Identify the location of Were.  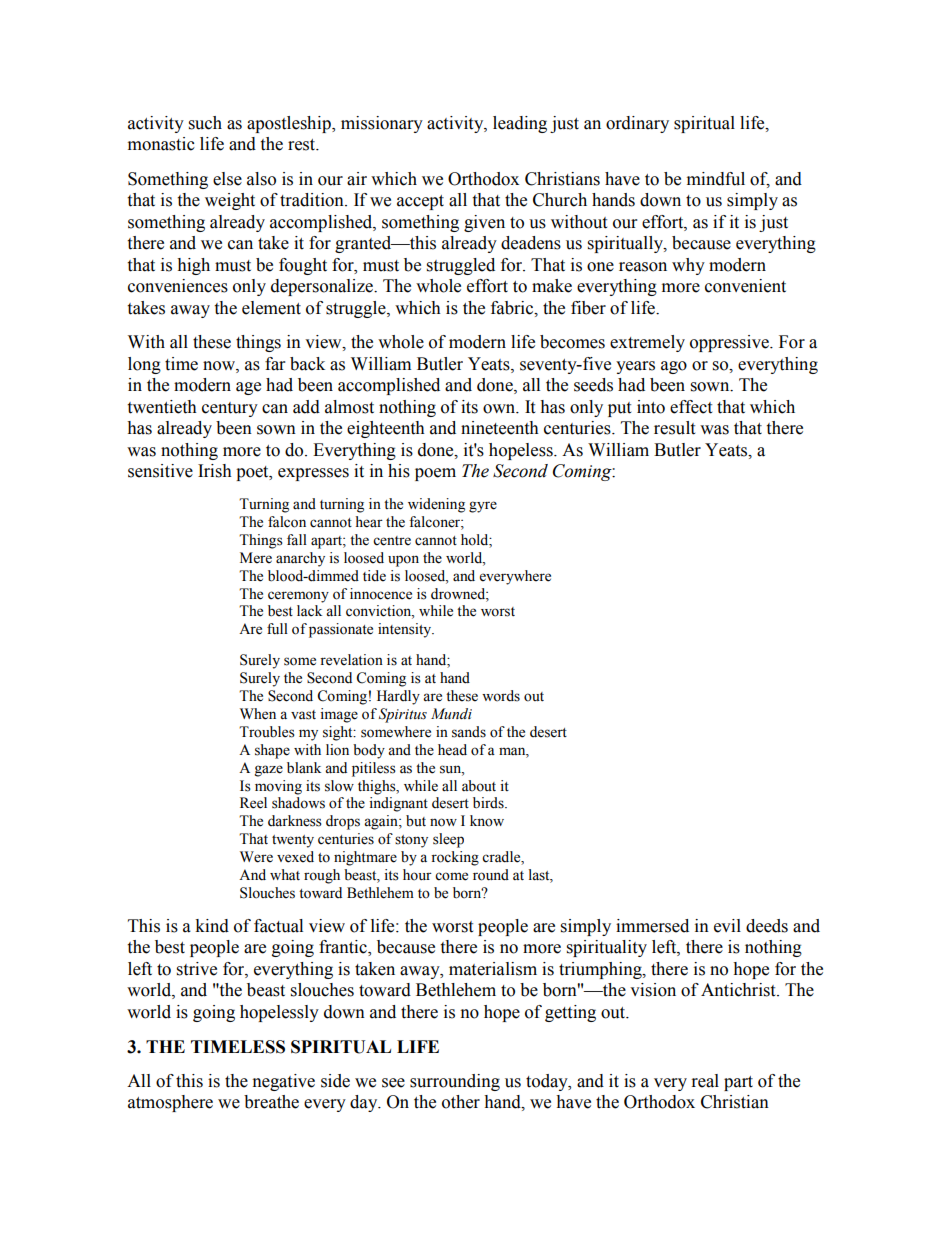
(256, 857).
